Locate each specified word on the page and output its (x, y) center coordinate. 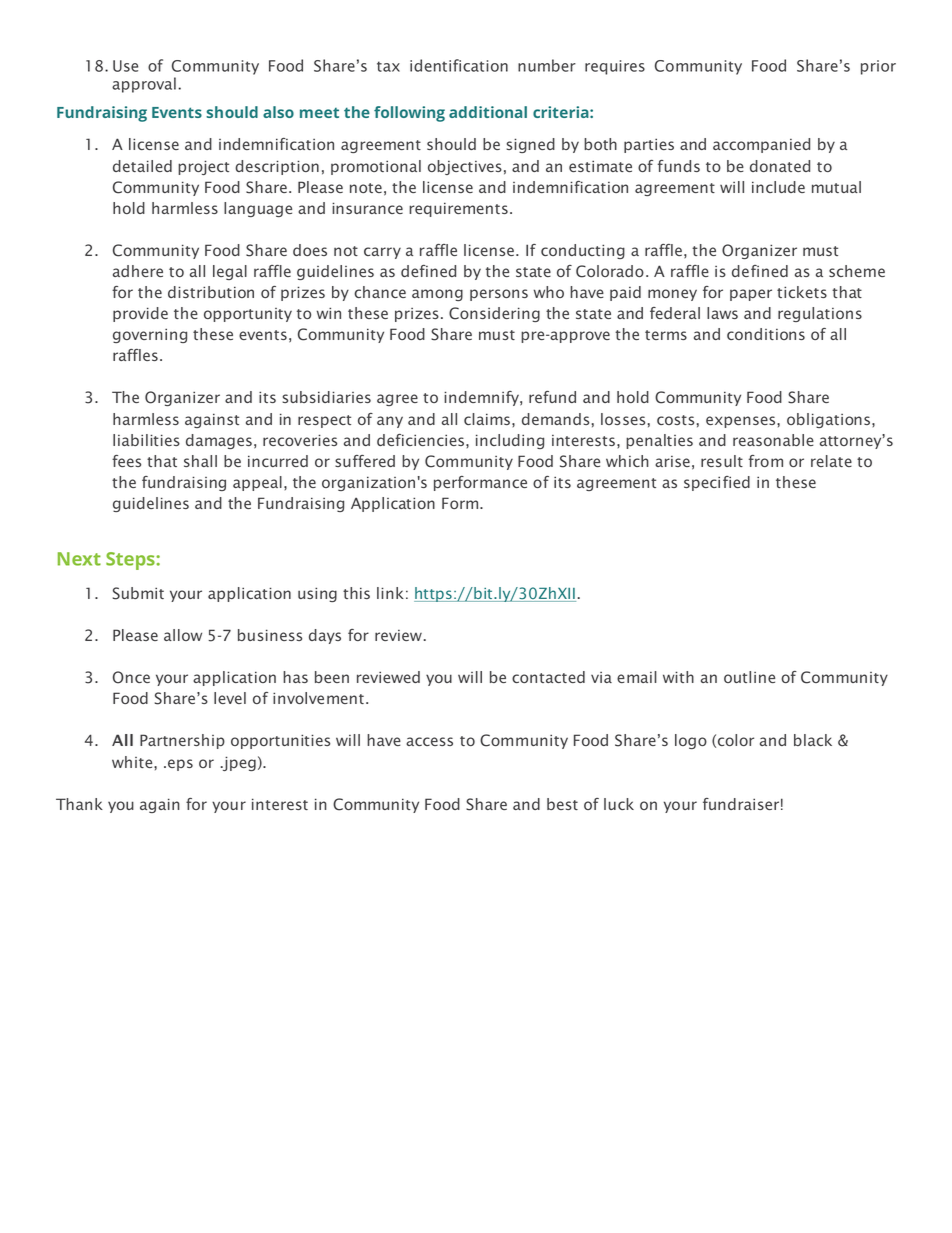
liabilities (146, 440)
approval (144, 85)
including (510, 441)
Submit (138, 593)
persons (499, 295)
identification (459, 65)
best (562, 804)
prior (878, 67)
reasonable (773, 440)
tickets (802, 292)
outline (749, 677)
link (390, 593)
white (133, 762)
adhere (138, 271)
